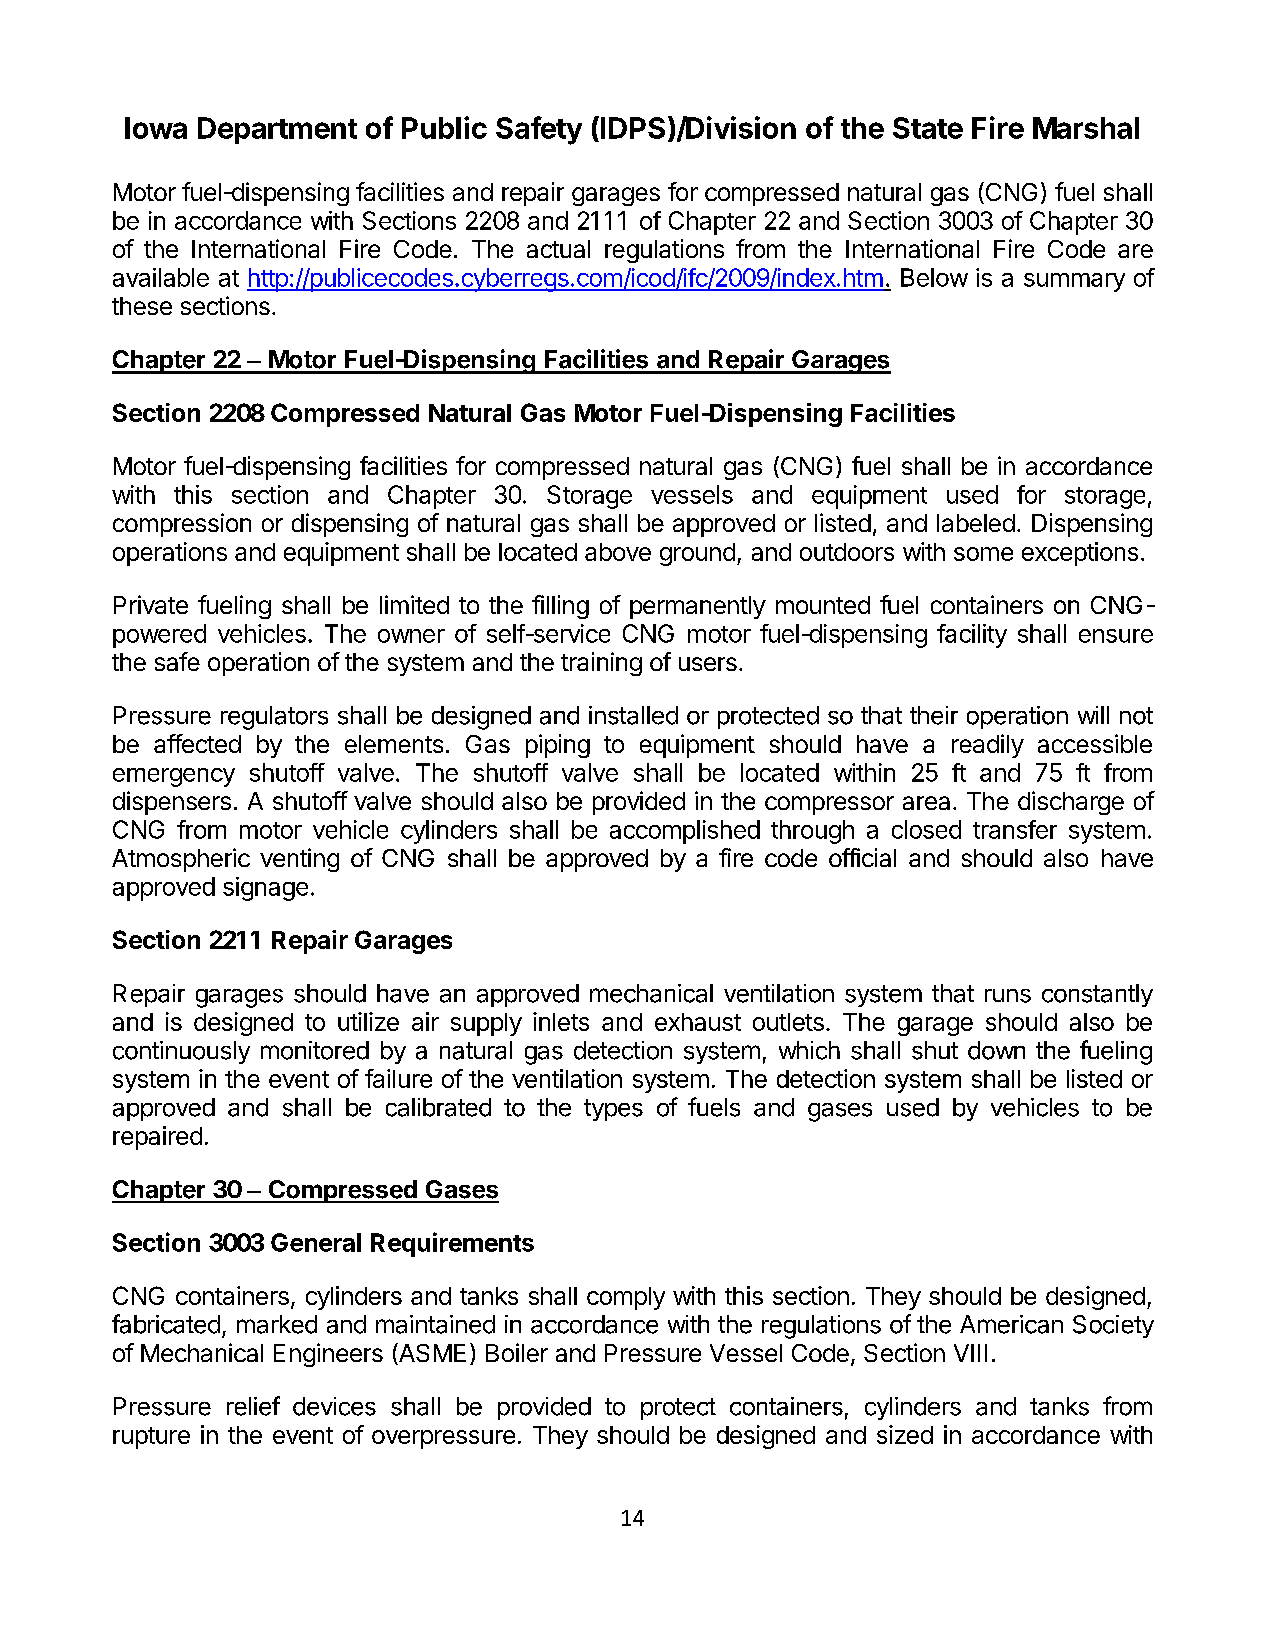 This page has width=1265, height=1637. I want to click on compression, so click(182, 525).
